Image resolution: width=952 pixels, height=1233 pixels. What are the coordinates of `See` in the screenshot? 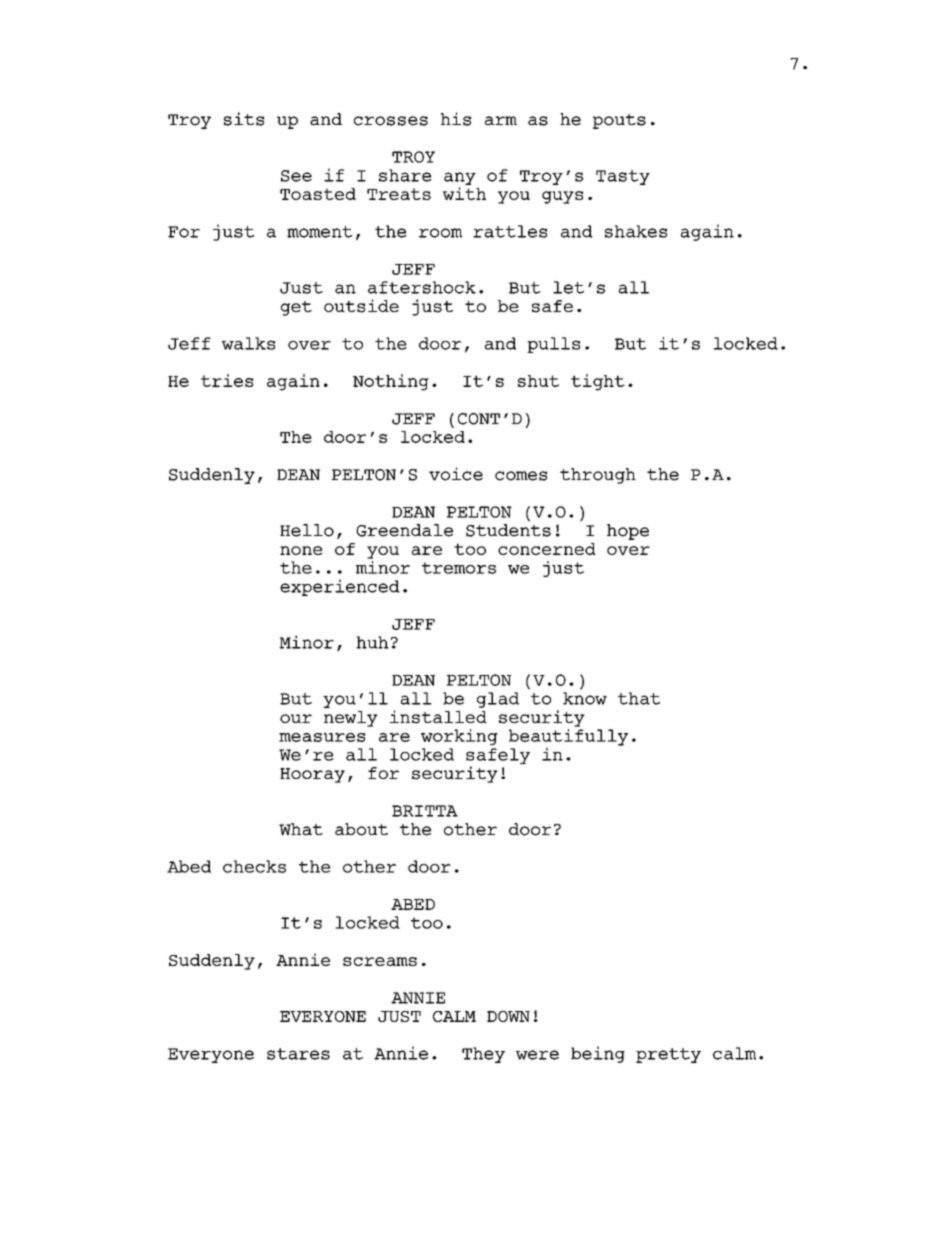 It's located at (296, 176).
